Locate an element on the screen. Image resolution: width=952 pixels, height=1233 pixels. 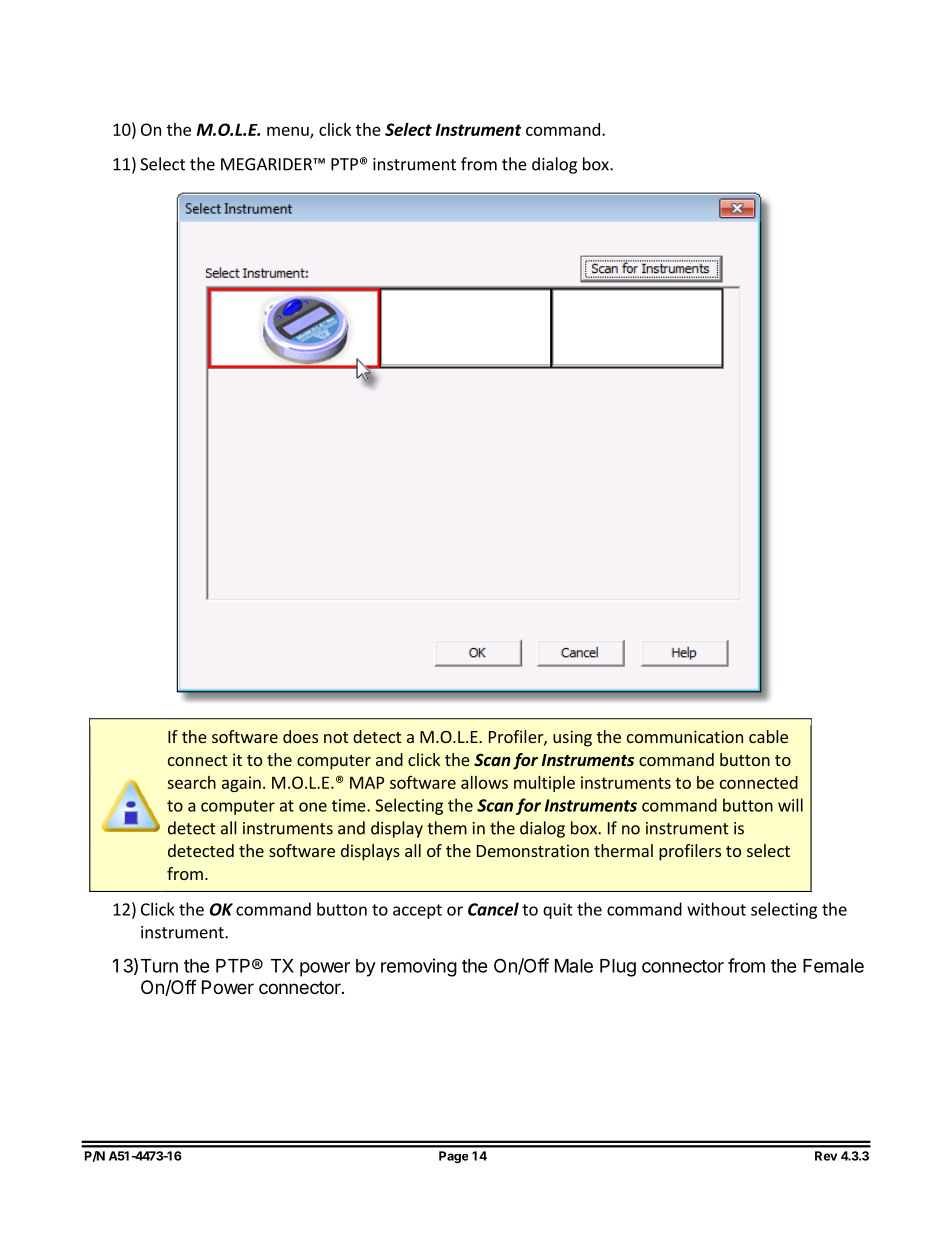
communication is located at coordinates (685, 736).
